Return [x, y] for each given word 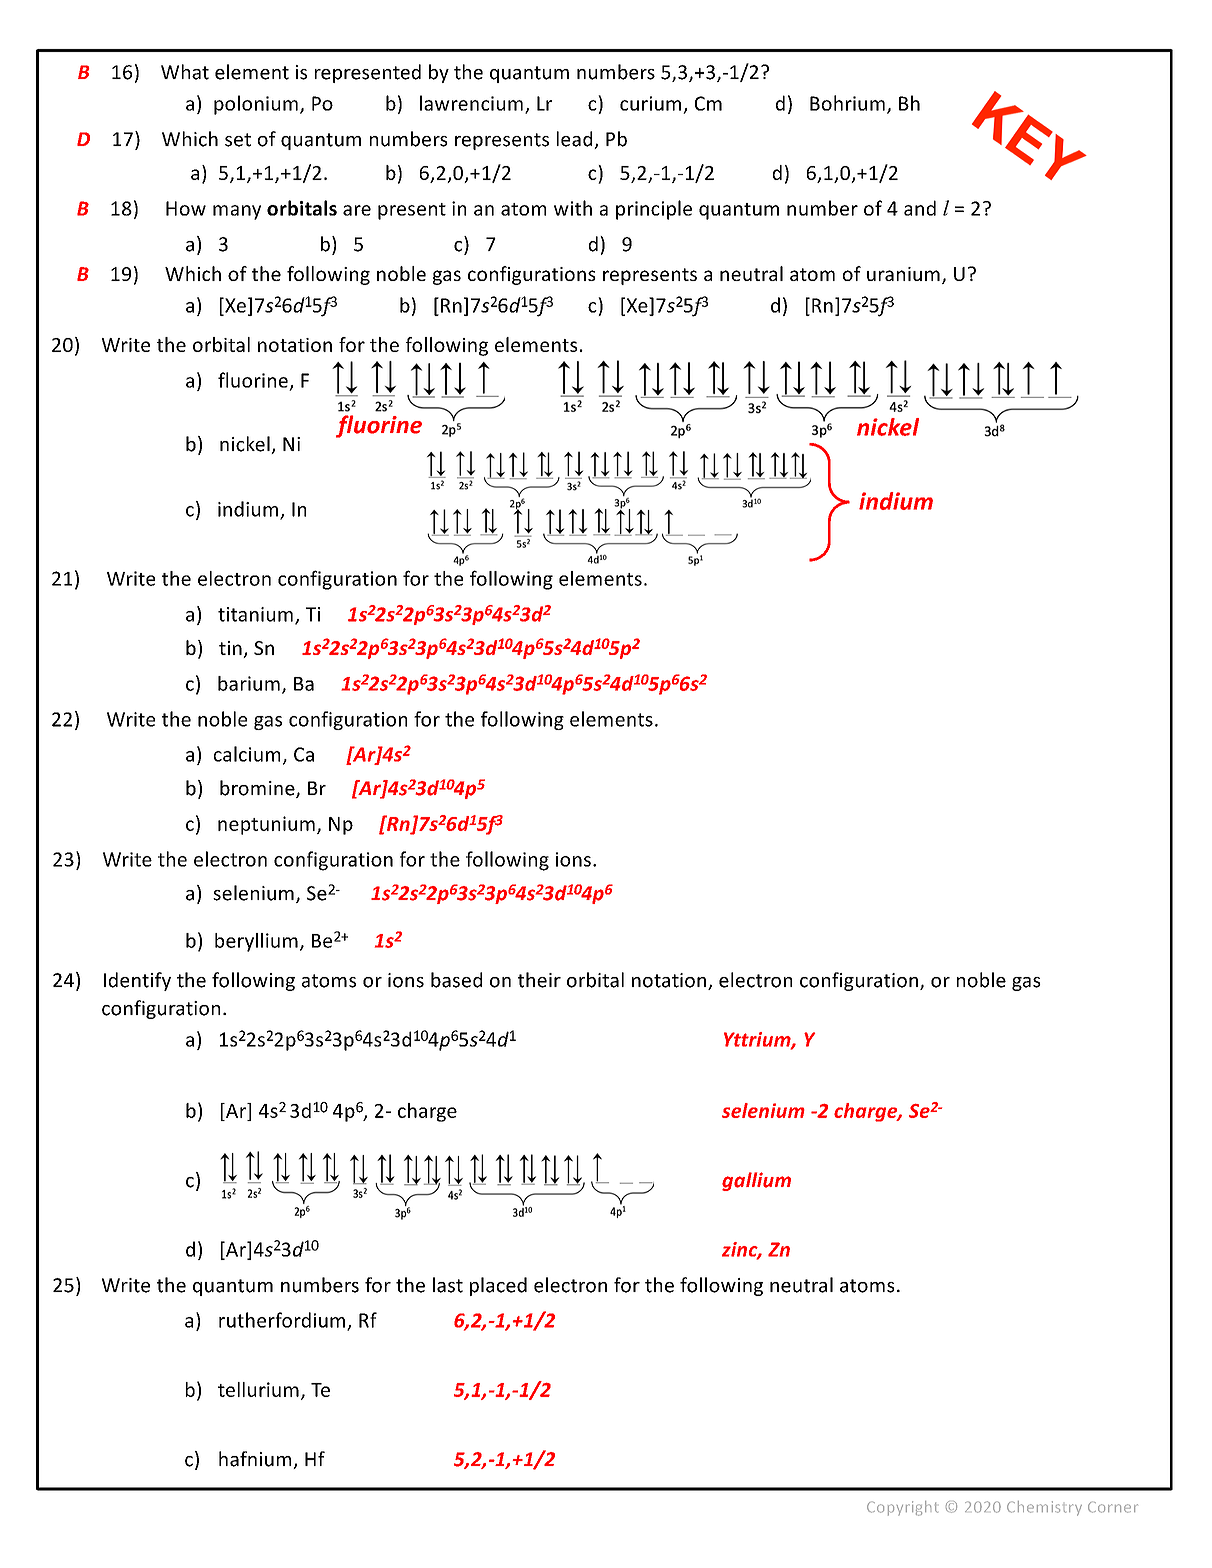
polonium [256, 105]
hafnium [256, 1460]
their [539, 980]
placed [498, 1286]
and [920, 208]
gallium [756, 1181]
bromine [258, 789]
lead [576, 140]
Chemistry [1044, 1508]
